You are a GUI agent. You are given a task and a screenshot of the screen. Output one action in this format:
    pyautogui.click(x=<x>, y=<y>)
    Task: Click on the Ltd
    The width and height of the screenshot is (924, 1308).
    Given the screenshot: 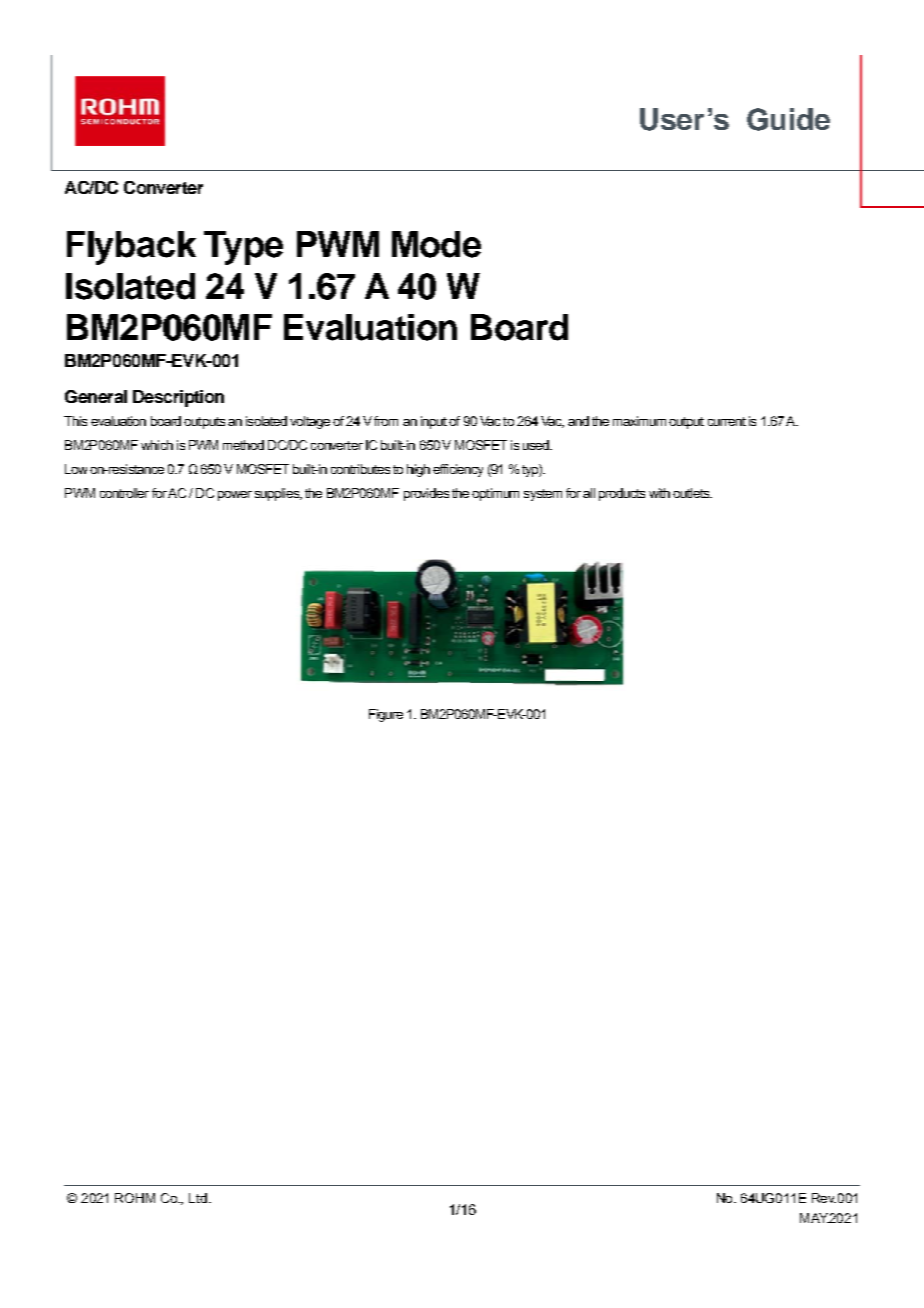 What is the action you would take?
    pyautogui.click(x=198, y=1198)
